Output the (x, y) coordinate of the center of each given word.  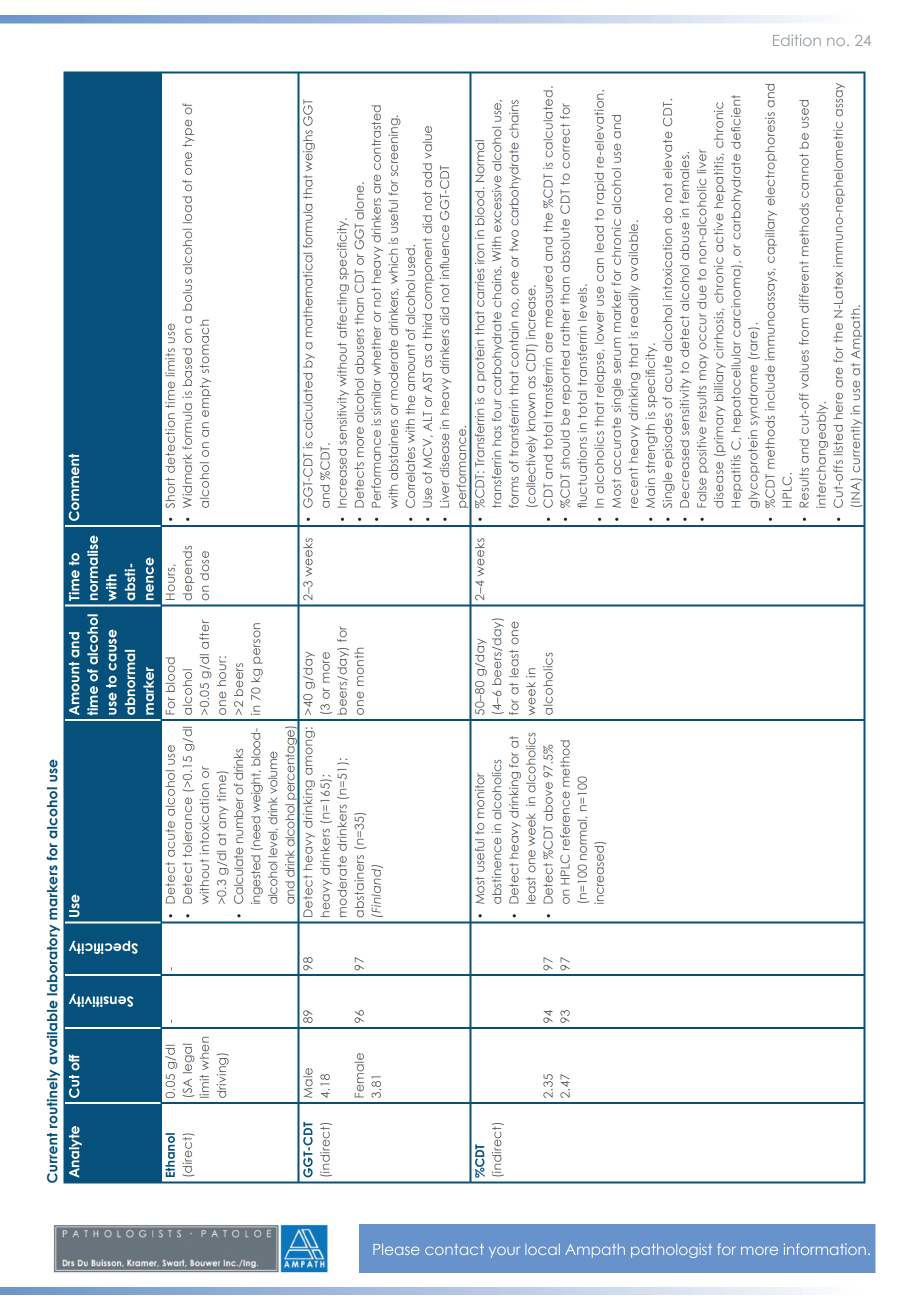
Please (396, 1249)
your (504, 1252)
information (825, 1249)
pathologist (671, 1250)
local (542, 1249)
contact (454, 1249)
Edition (797, 40)
